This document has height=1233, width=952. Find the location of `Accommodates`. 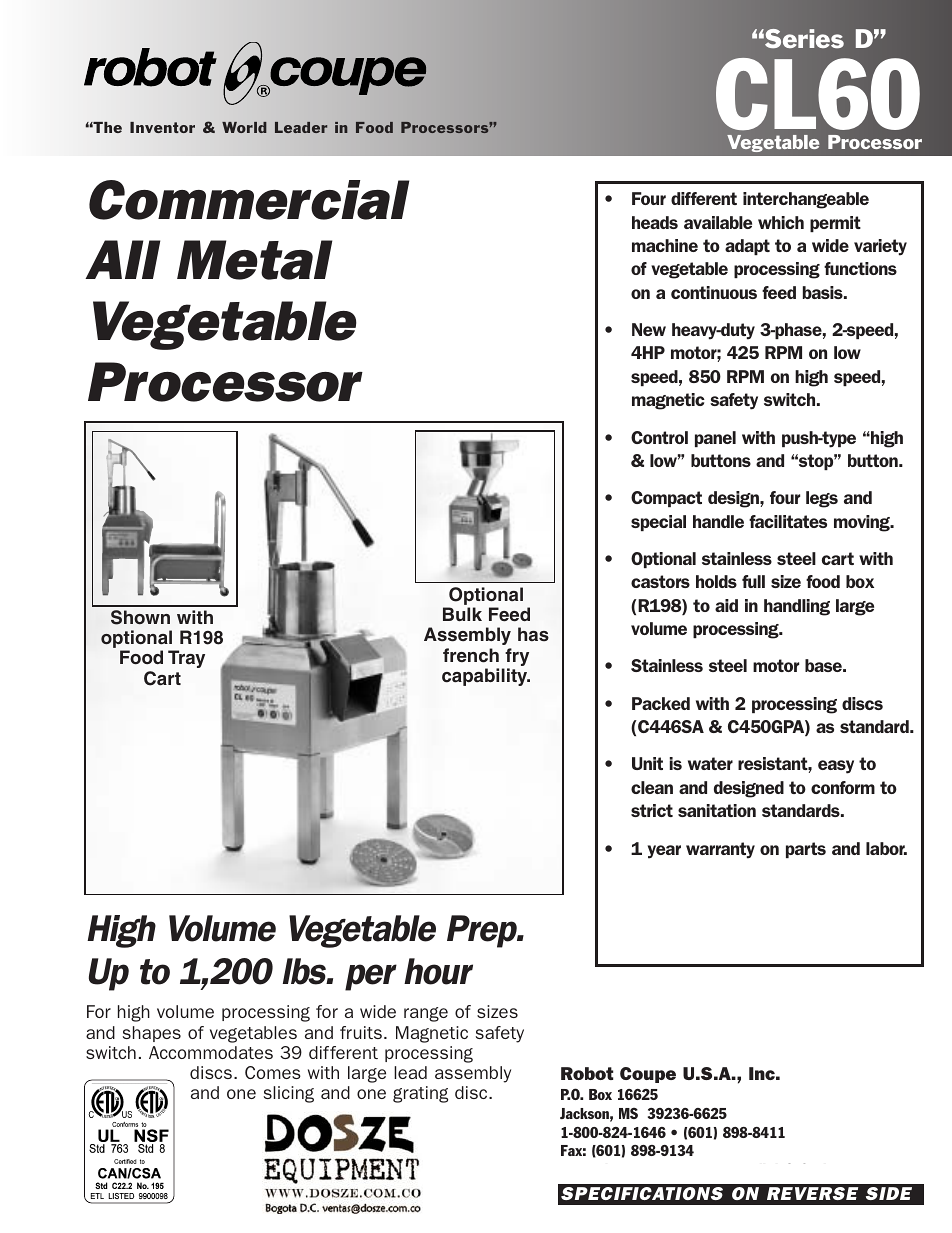

Accommodates is located at coordinates (211, 1052).
